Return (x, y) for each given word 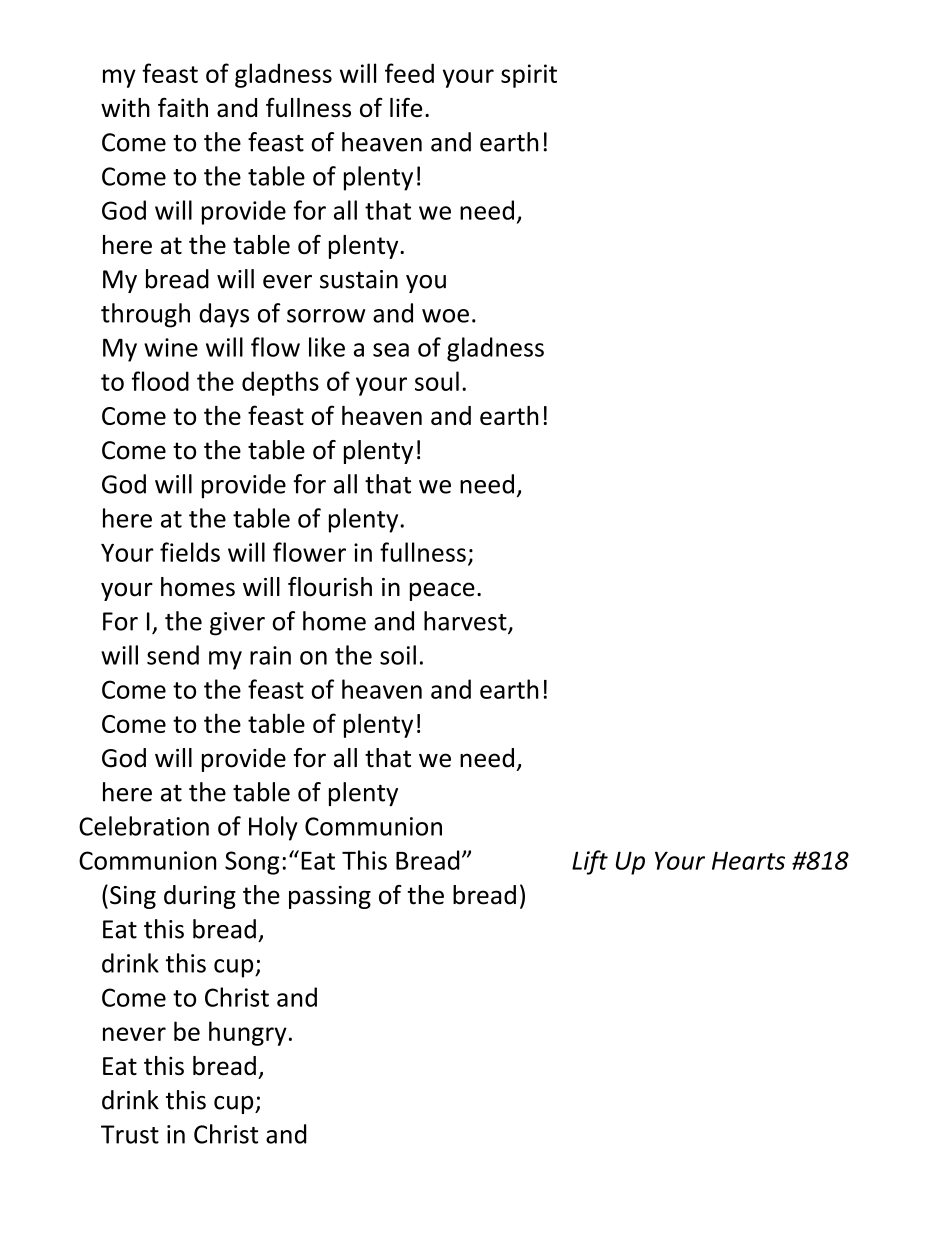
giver (237, 624)
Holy (273, 828)
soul (437, 381)
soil (398, 655)
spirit (529, 76)
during (200, 897)
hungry (248, 1033)
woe (445, 316)
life (406, 107)
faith (183, 107)
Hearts (748, 860)
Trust (130, 1134)
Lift (590, 862)
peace (442, 591)
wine (171, 347)
